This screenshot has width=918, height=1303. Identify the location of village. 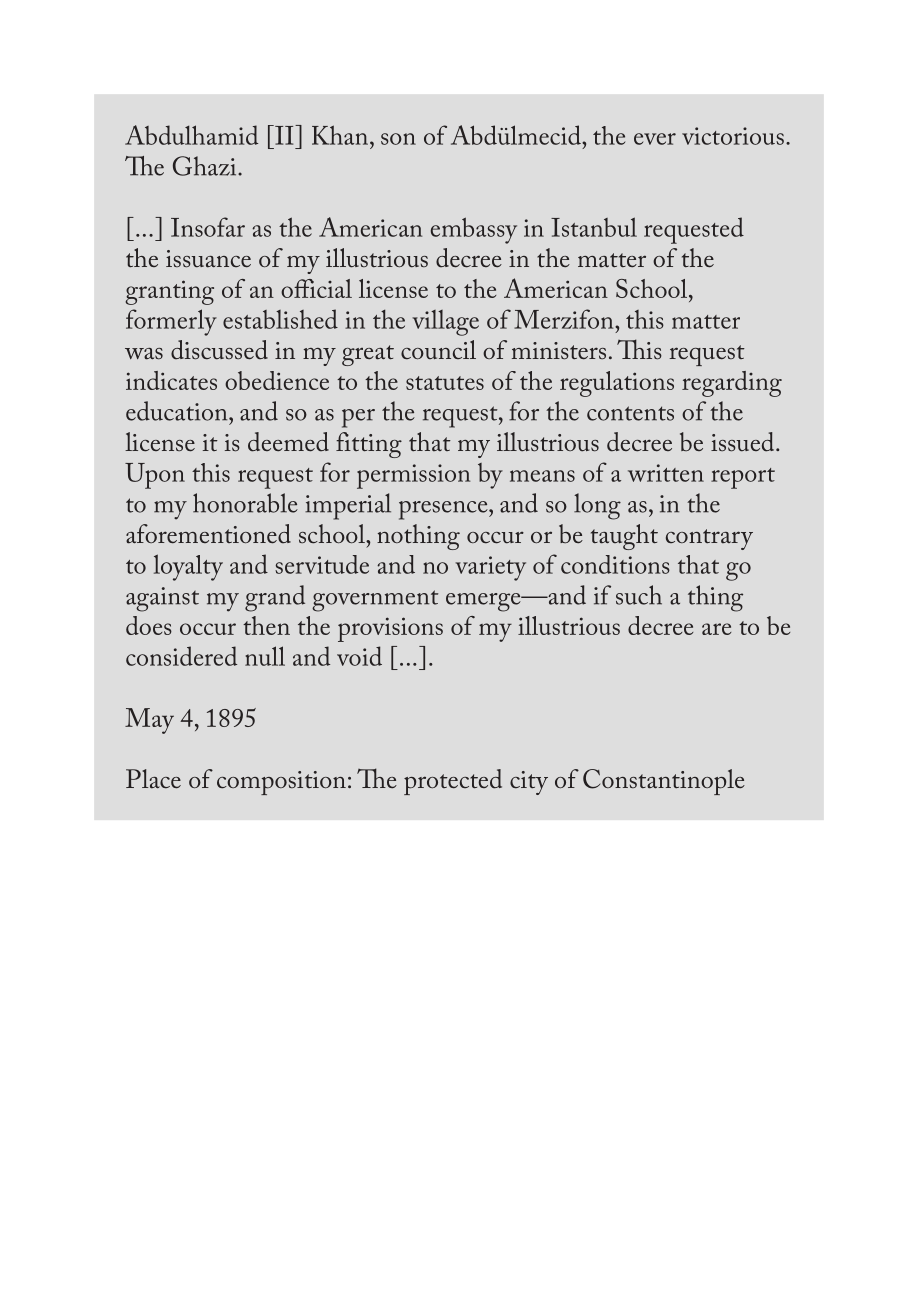
(445, 323).
